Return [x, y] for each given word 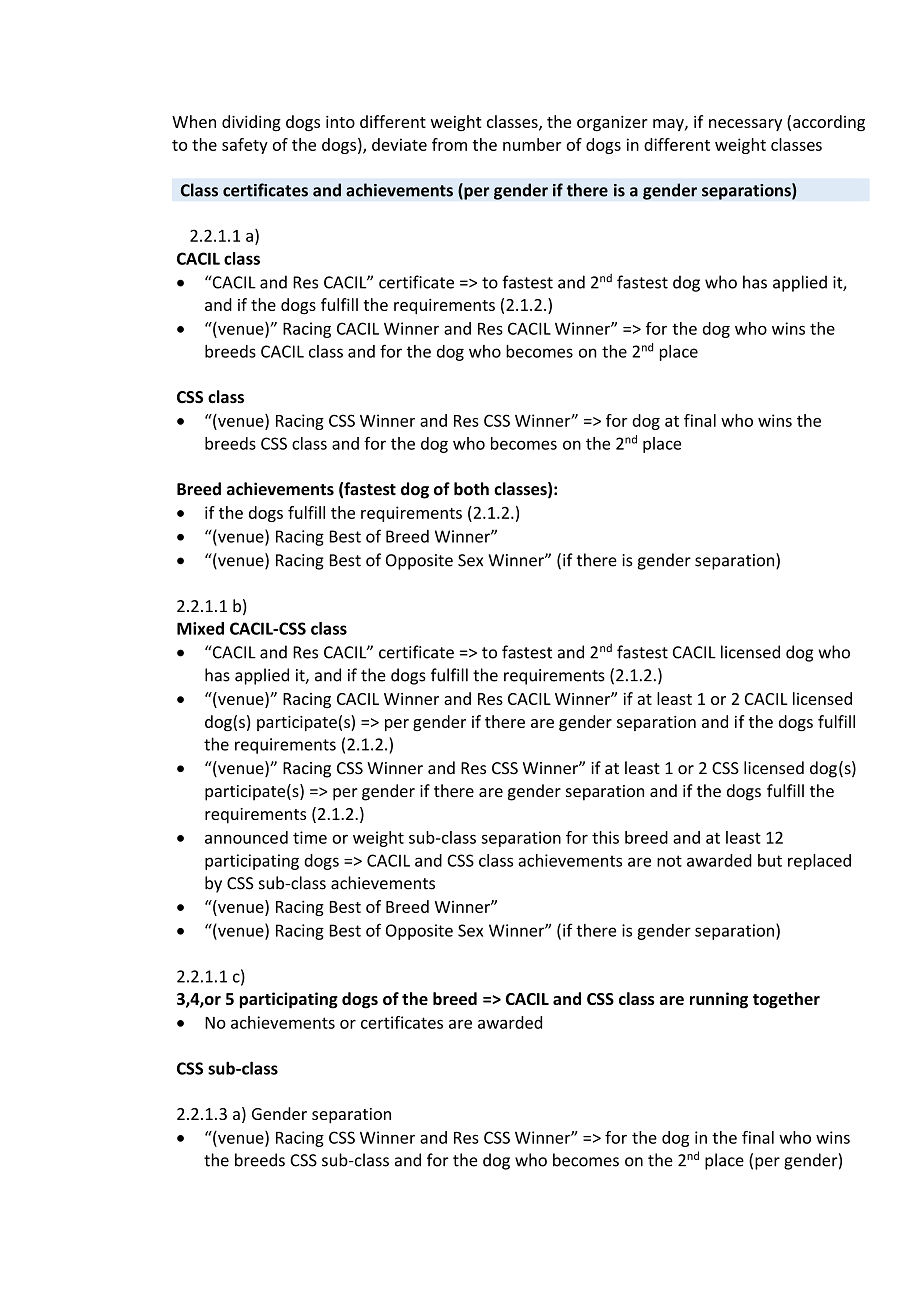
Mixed [200, 628]
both [471, 489]
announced [246, 837]
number [532, 144]
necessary [745, 125]
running [719, 1000]
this [605, 837]
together [786, 1000]
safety [245, 146]
